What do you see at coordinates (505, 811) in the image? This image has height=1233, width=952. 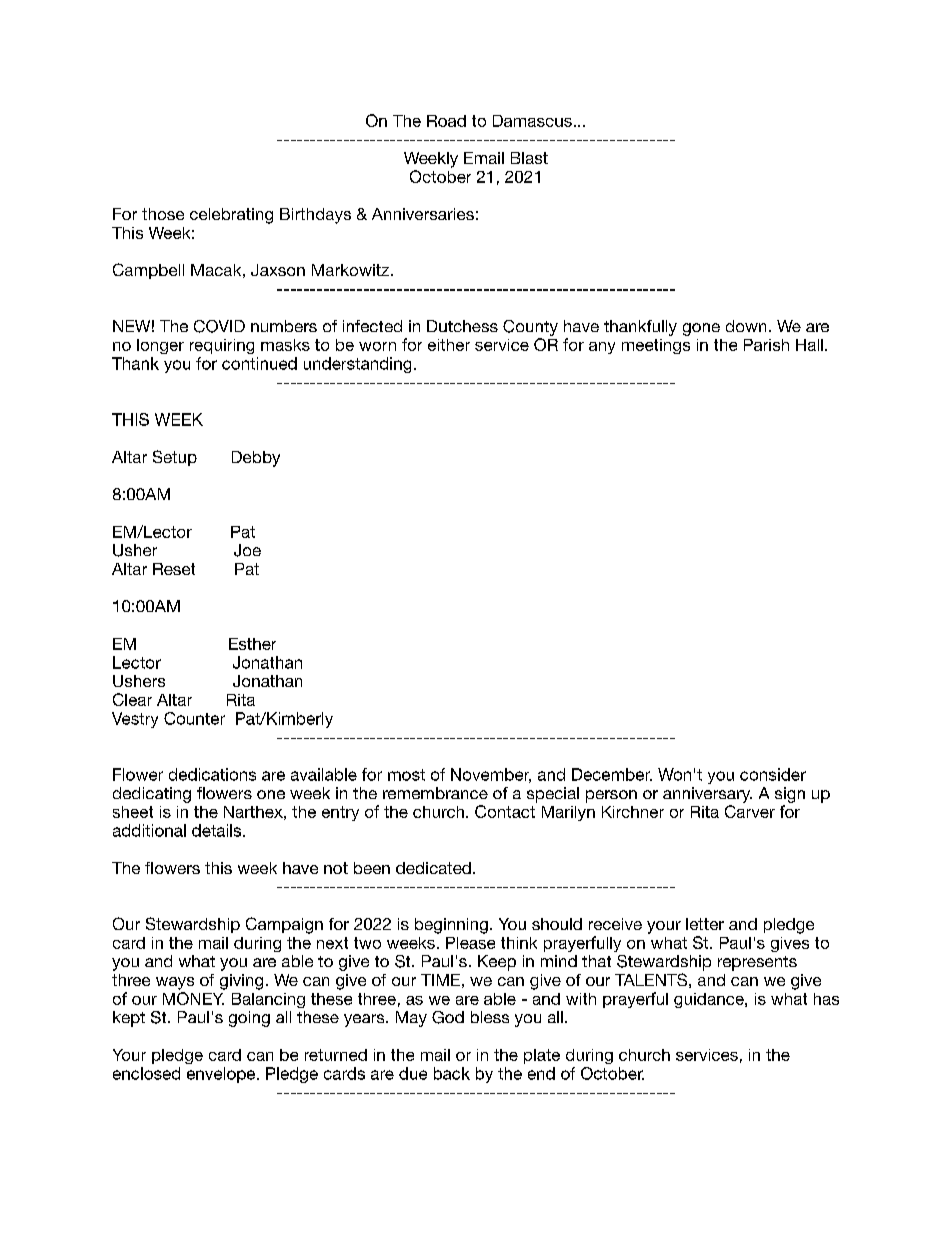 I see `Contact` at bounding box center [505, 811].
